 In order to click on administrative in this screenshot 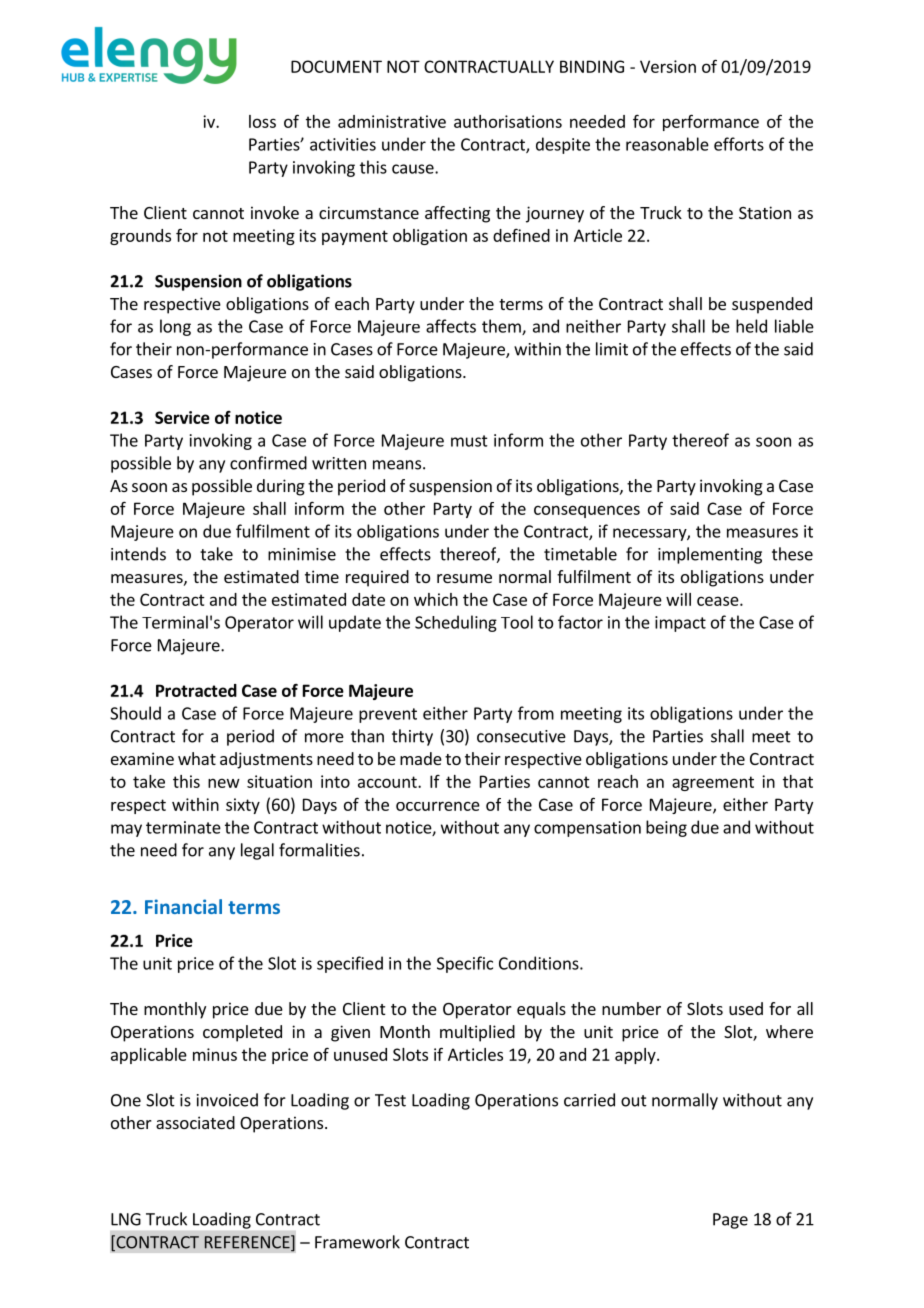, I will do `click(392, 121)`.
